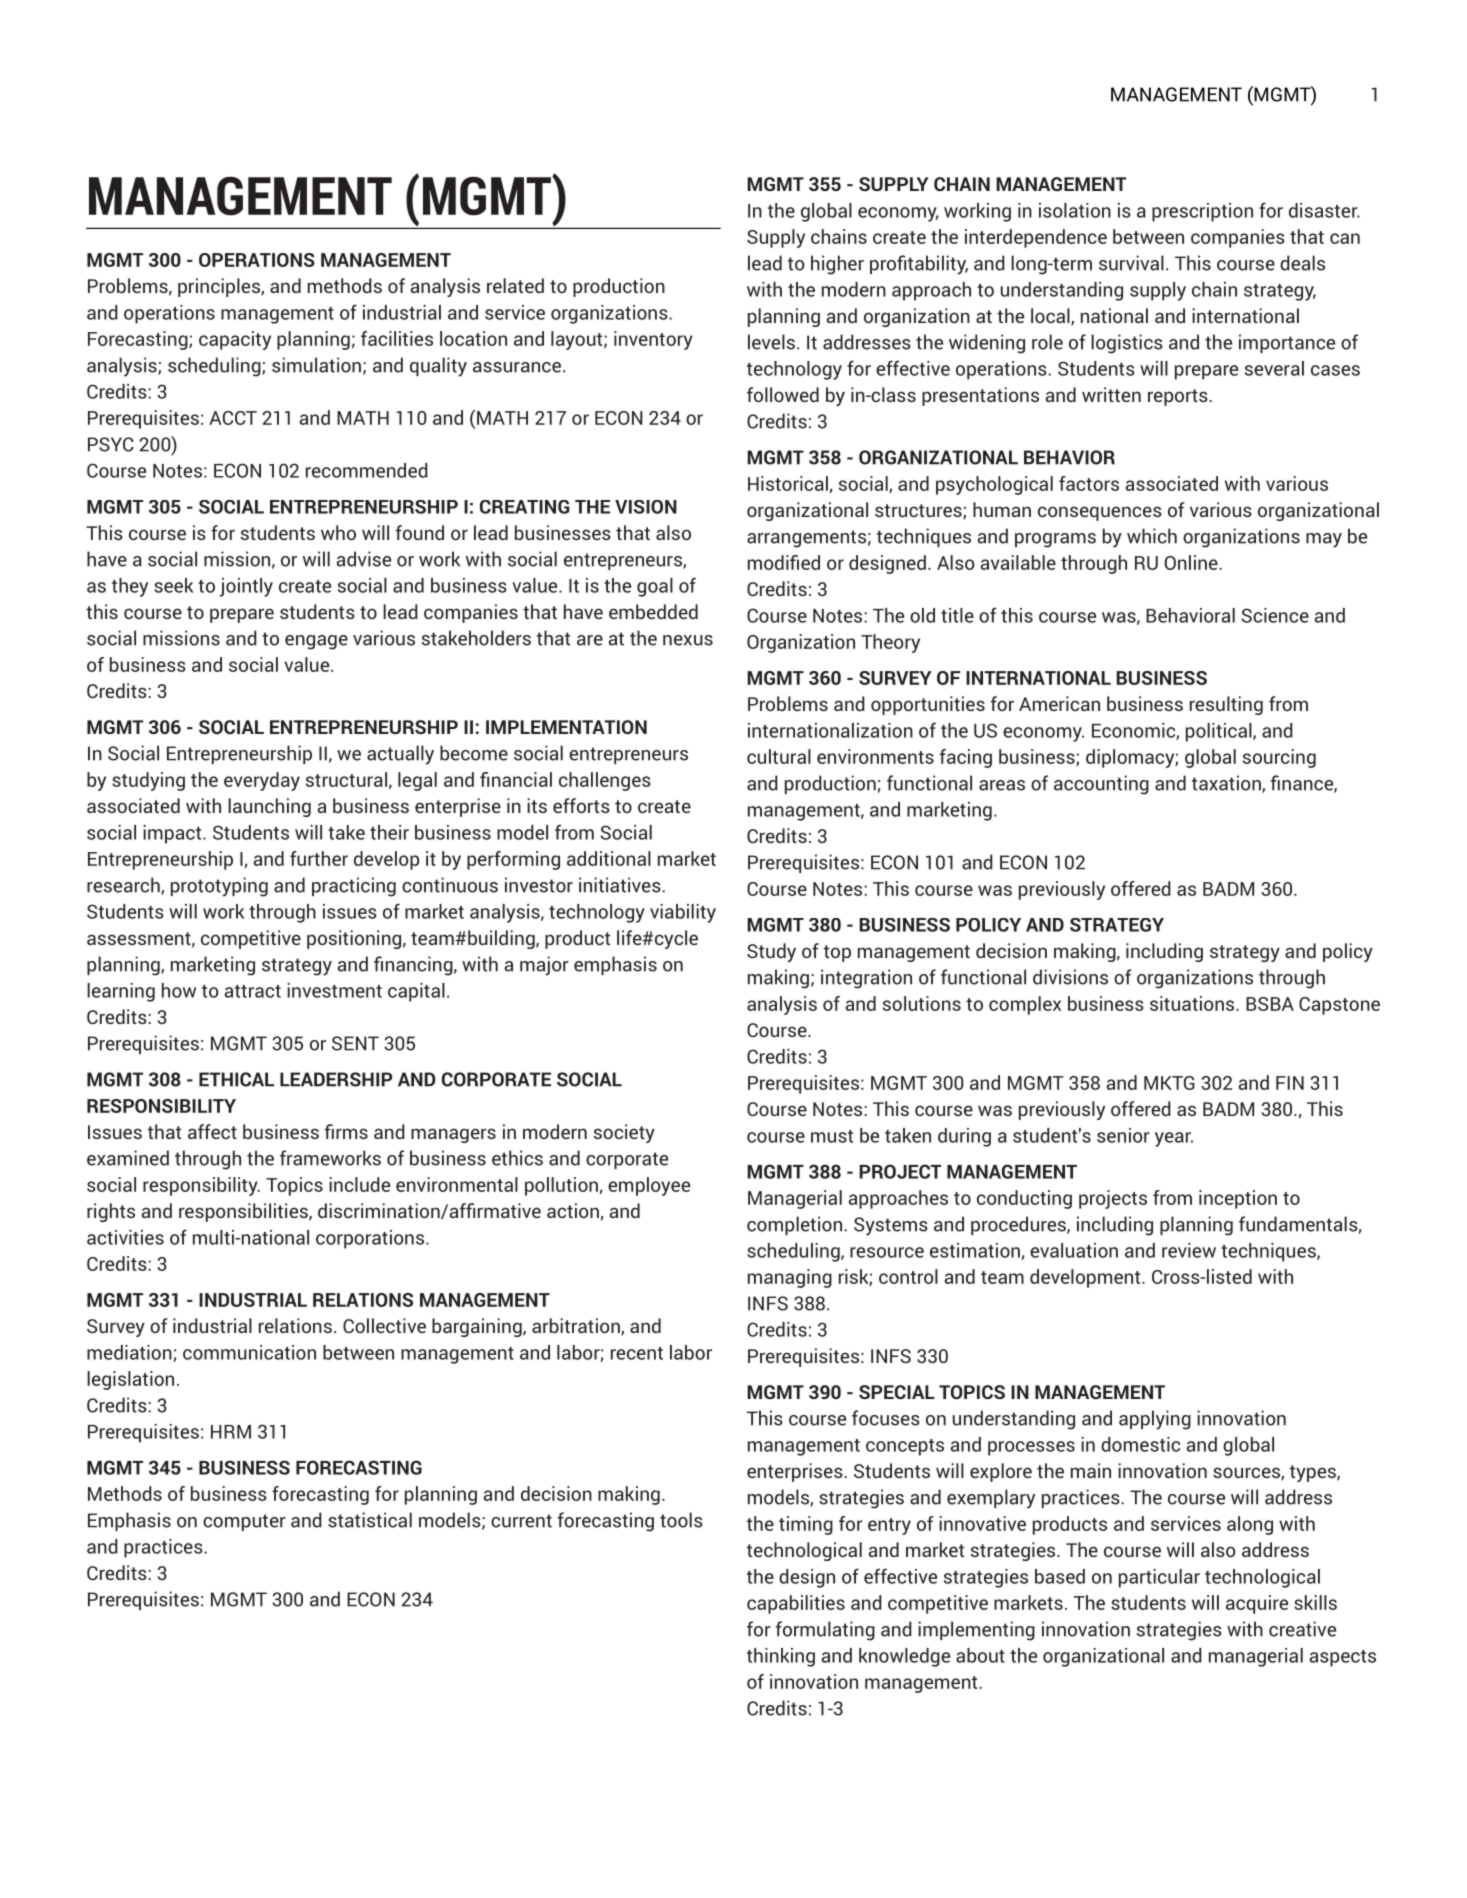  What do you see at coordinates (1131, 263) in the screenshot?
I see `survival` at bounding box center [1131, 263].
